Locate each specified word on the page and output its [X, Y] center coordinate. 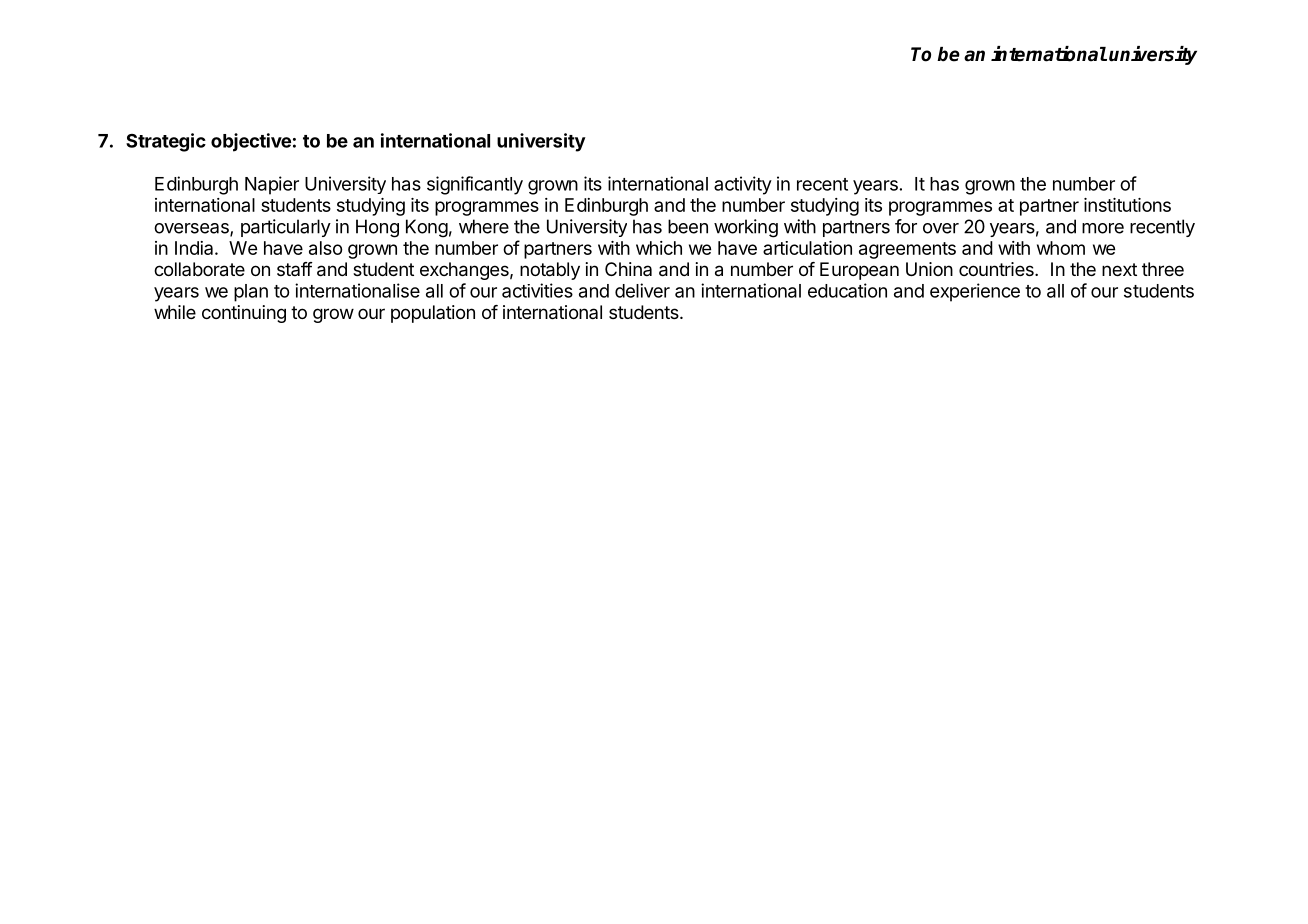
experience [975, 292]
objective [251, 142]
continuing [244, 314]
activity [743, 185]
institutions [1127, 205]
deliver [642, 290]
